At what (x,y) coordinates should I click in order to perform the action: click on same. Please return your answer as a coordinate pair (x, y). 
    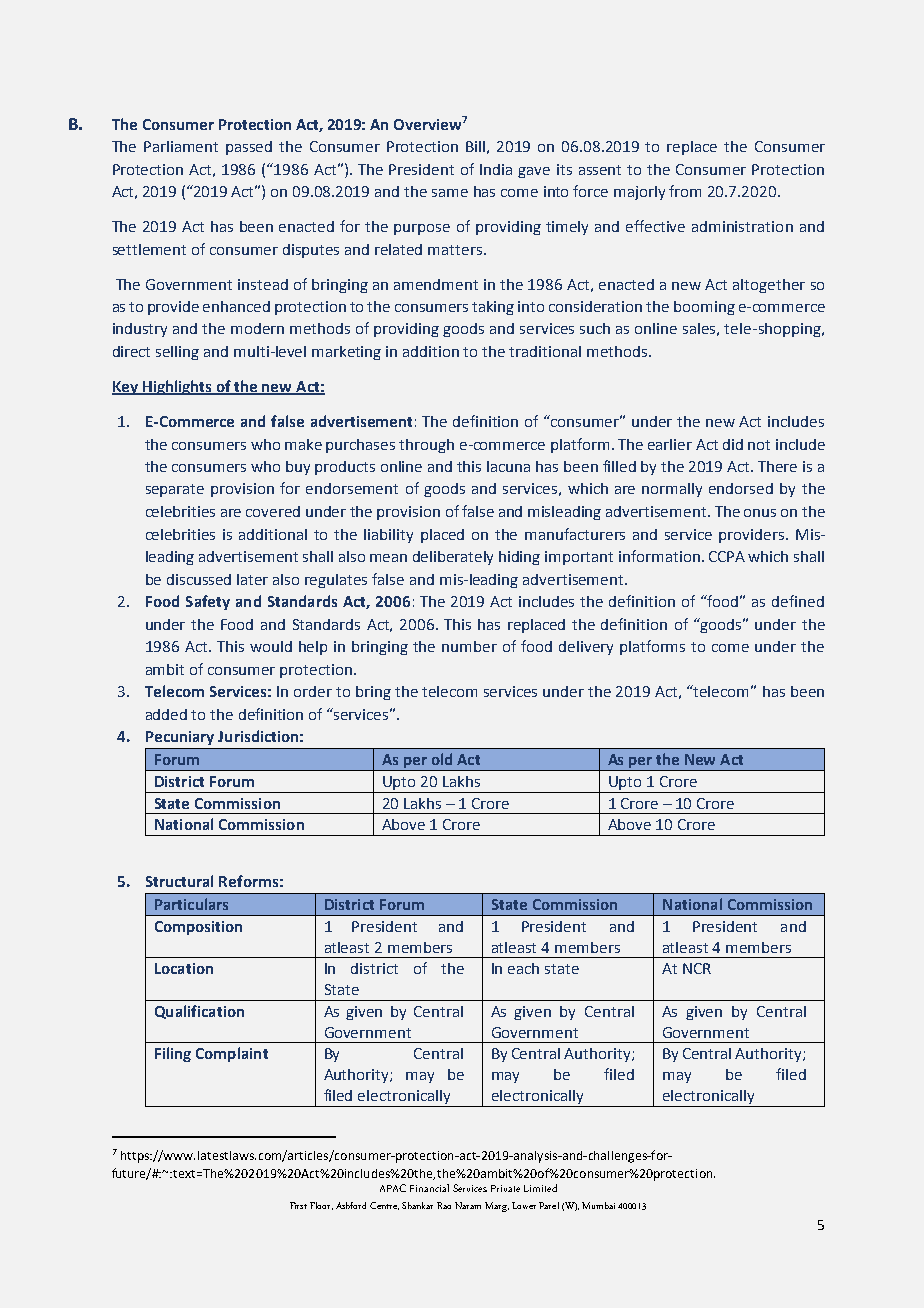
    Looking at the image, I should click on (450, 193).
